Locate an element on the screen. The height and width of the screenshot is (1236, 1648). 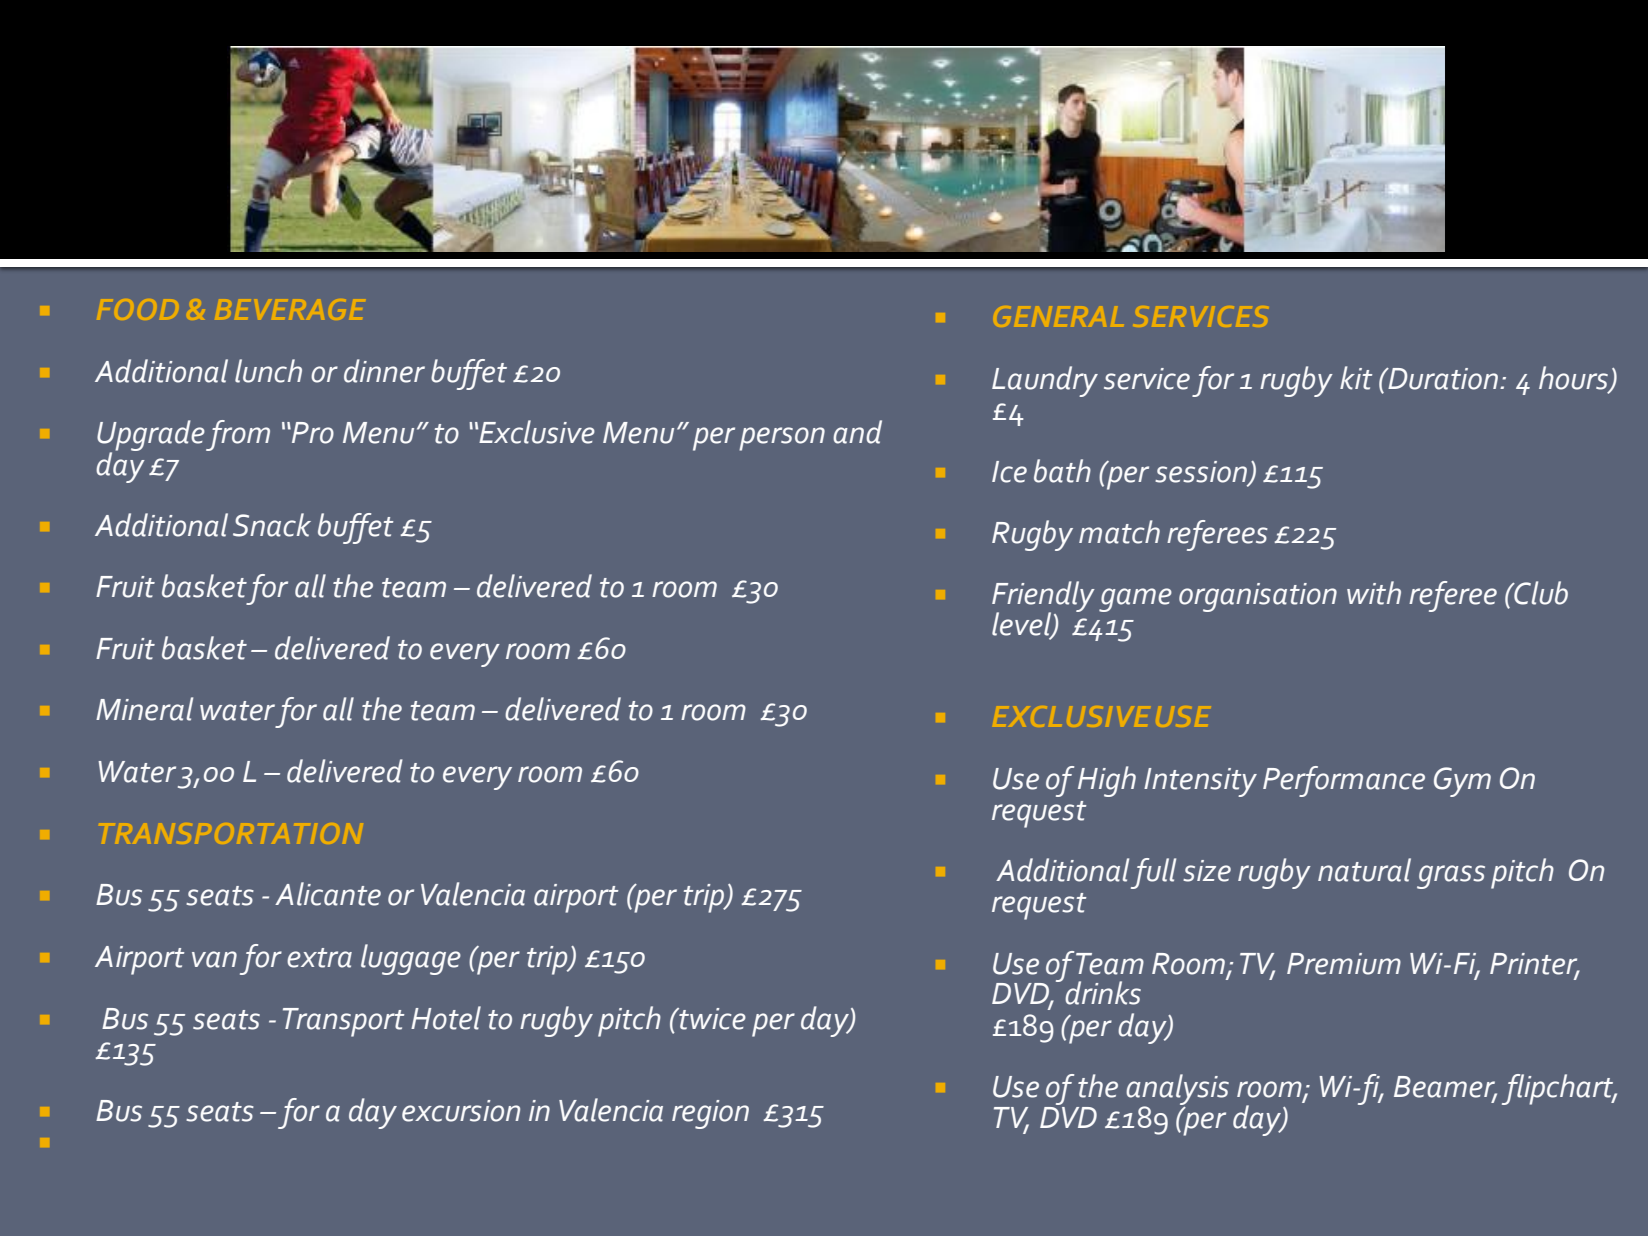
excursion is located at coordinates (461, 1111).
